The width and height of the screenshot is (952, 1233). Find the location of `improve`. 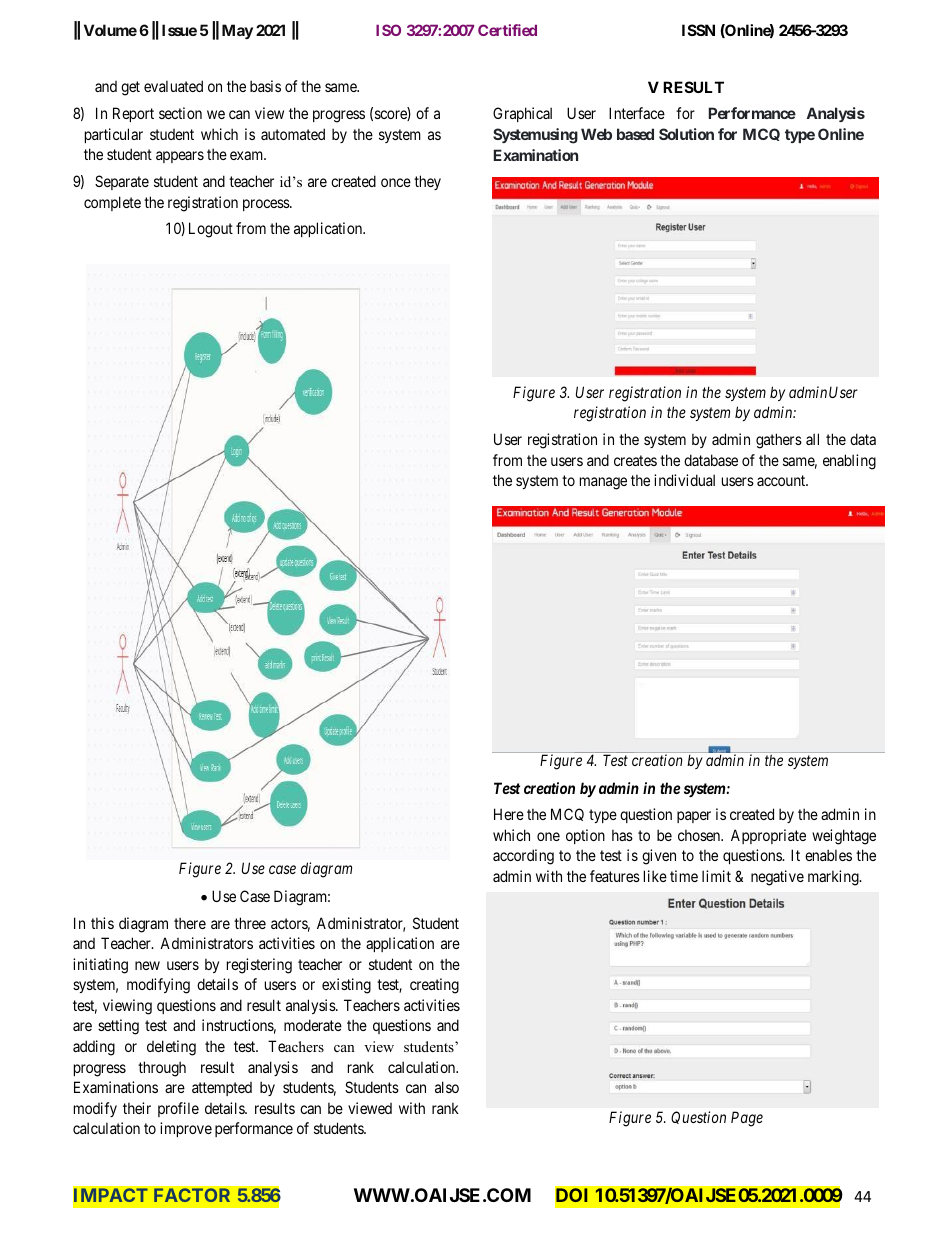

improve is located at coordinates (186, 1129).
